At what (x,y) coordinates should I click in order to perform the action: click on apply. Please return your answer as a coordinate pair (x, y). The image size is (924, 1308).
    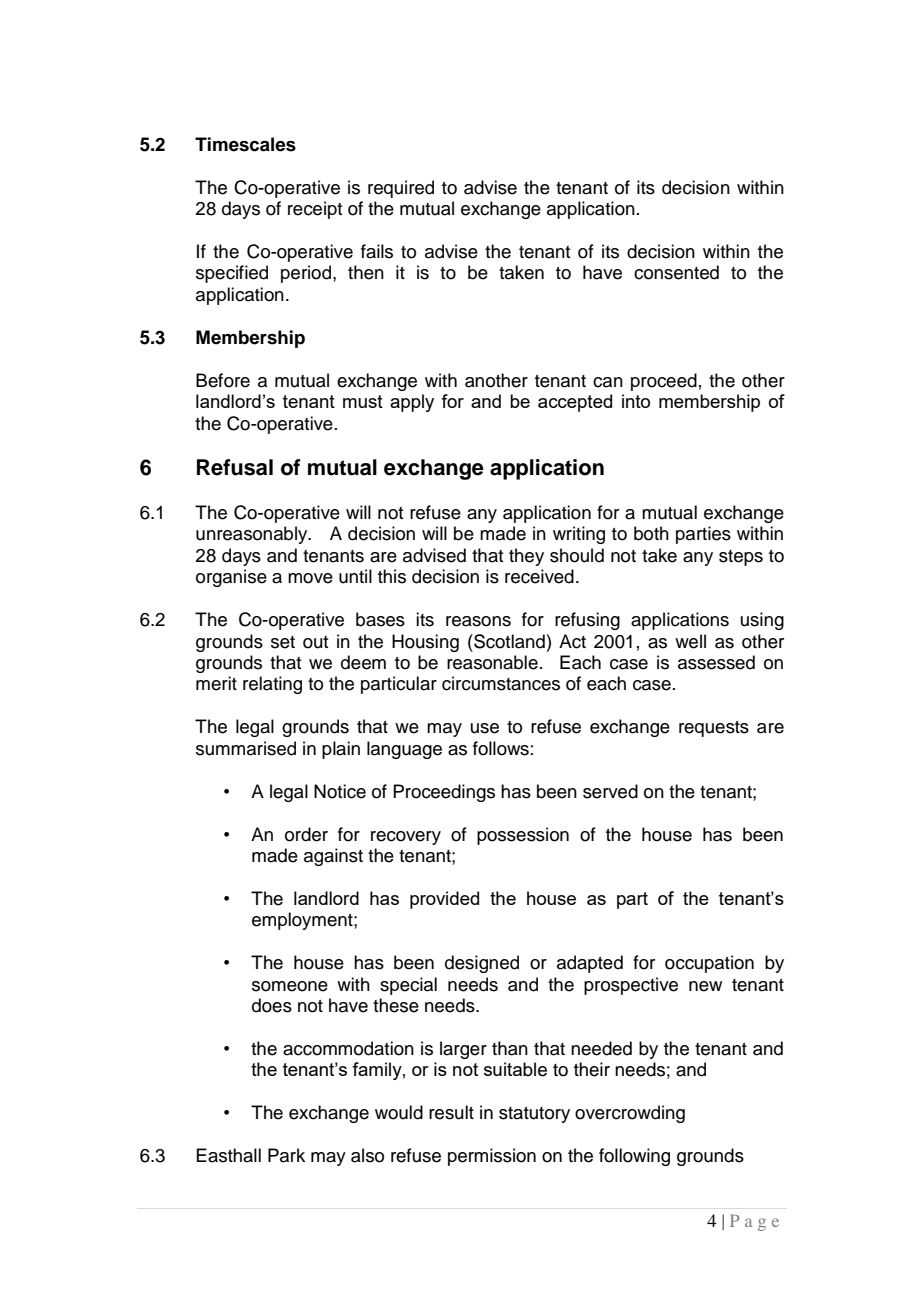
    Looking at the image, I should click on (412, 403).
